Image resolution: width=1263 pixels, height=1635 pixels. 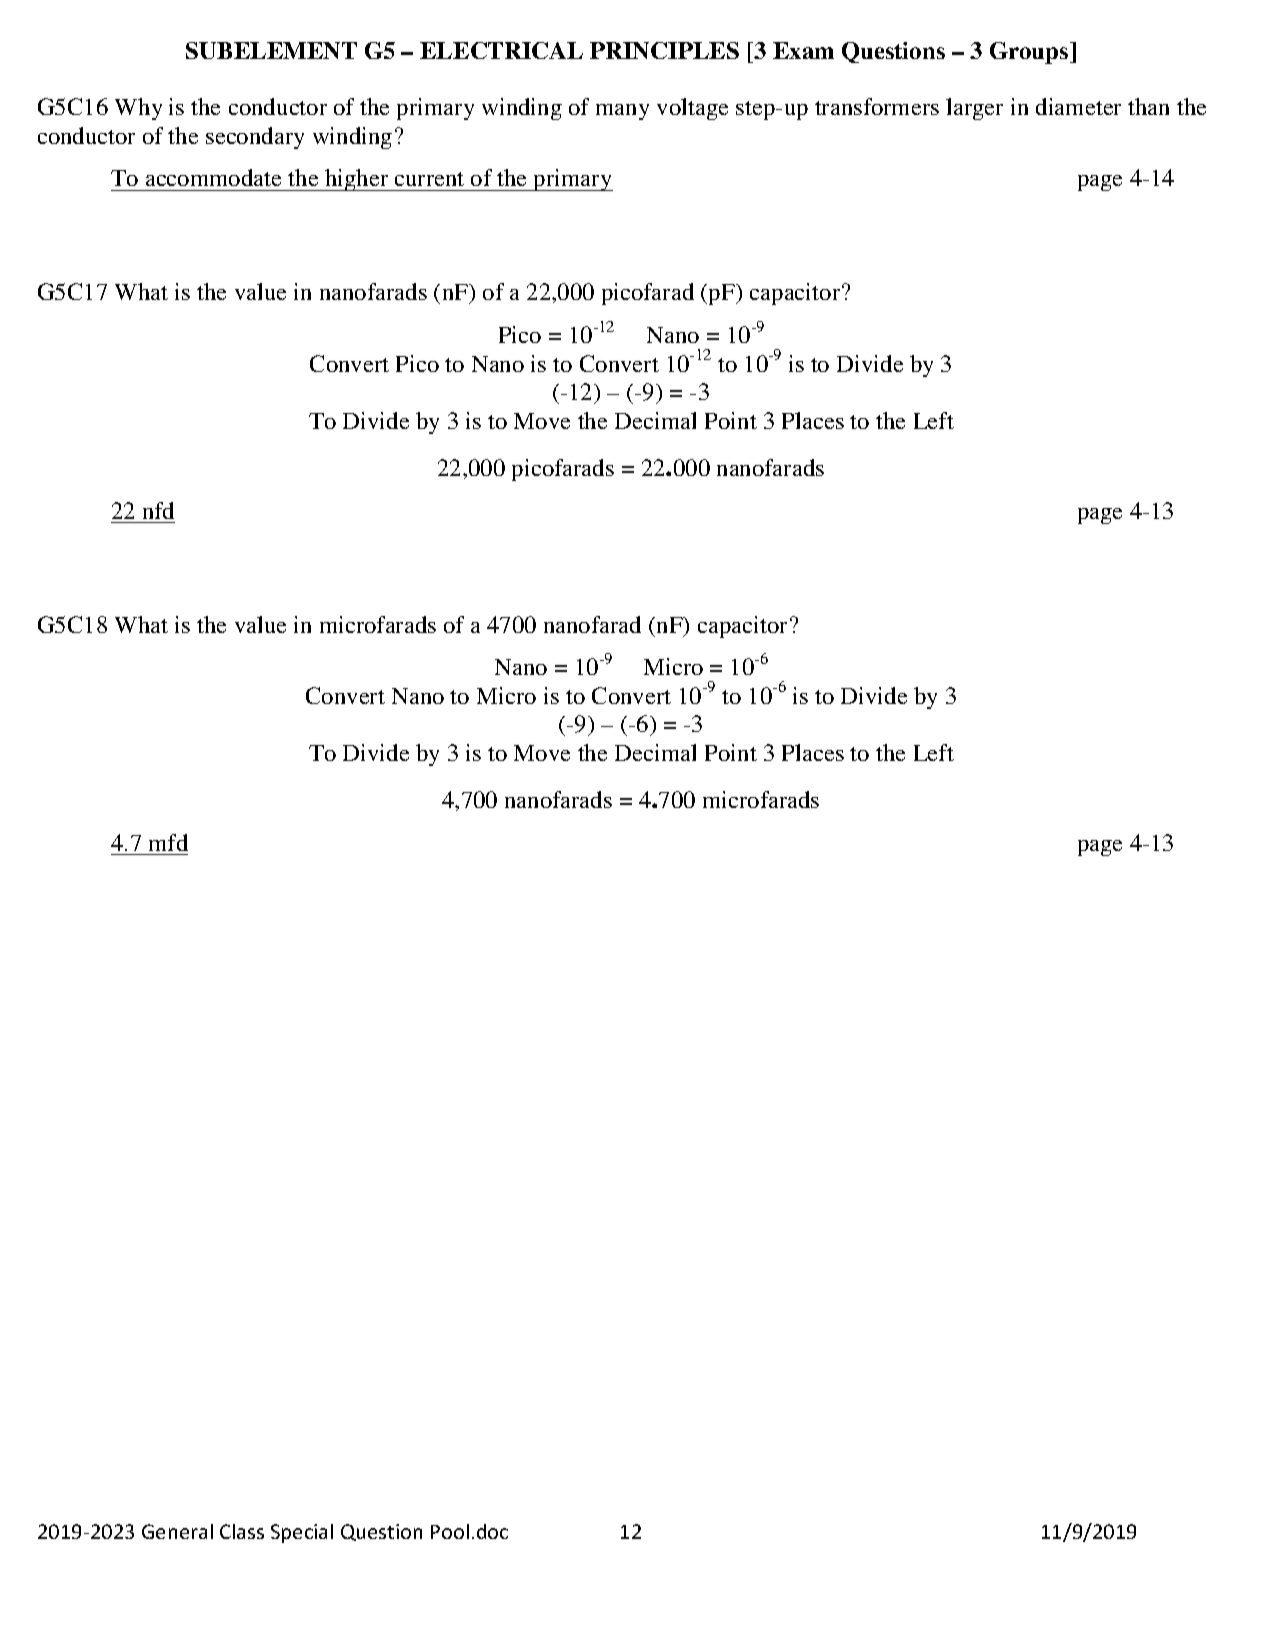 What do you see at coordinates (255, 138) in the page?
I see `secondary` at bounding box center [255, 138].
